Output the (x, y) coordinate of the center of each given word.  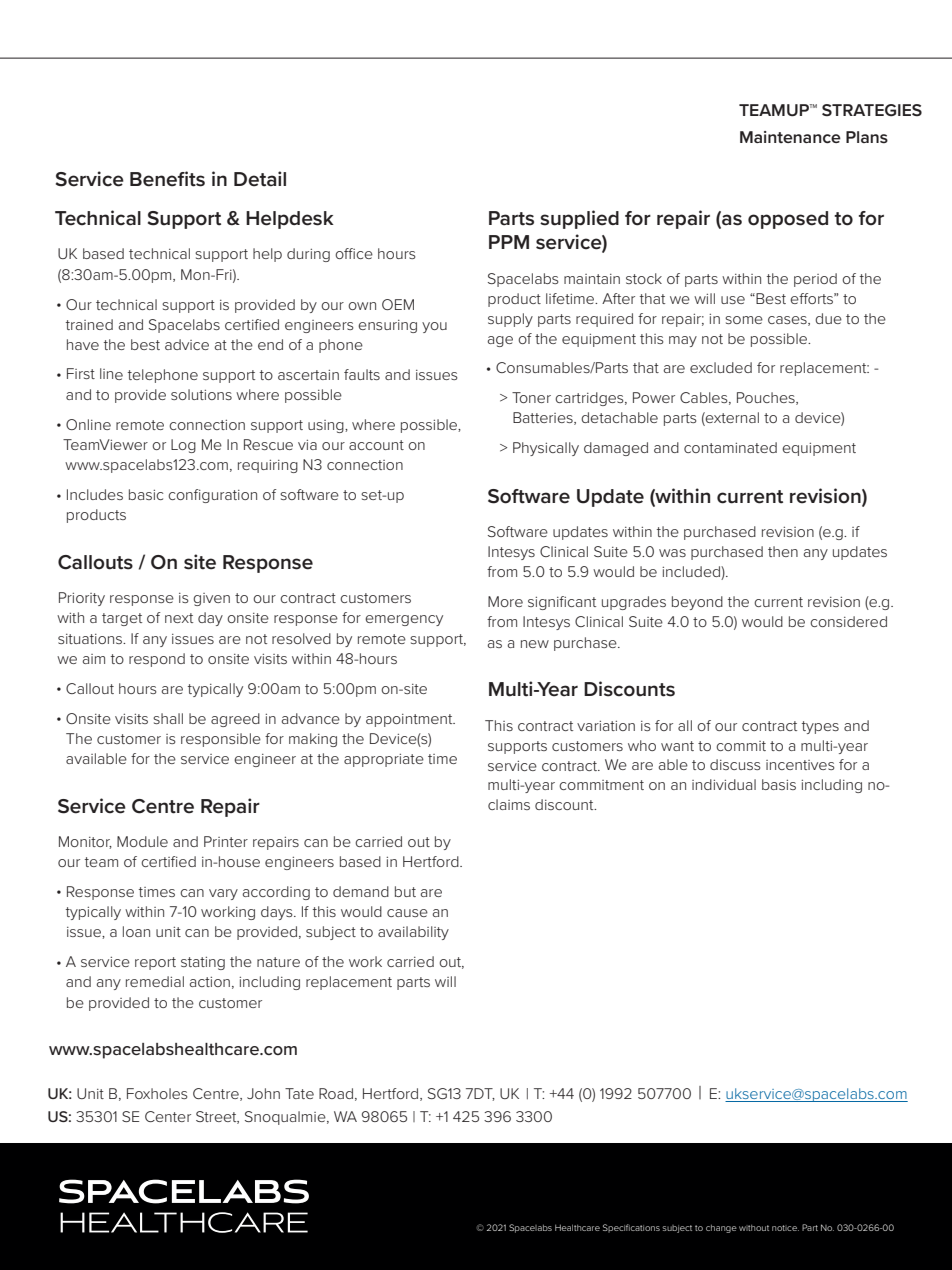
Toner (531, 397)
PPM (509, 242)
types (820, 727)
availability (413, 933)
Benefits (167, 179)
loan (136, 931)
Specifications (631, 1228)
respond (157, 660)
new (535, 644)
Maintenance (790, 137)
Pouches (767, 398)
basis (779, 784)
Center (168, 1116)
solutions (201, 394)
